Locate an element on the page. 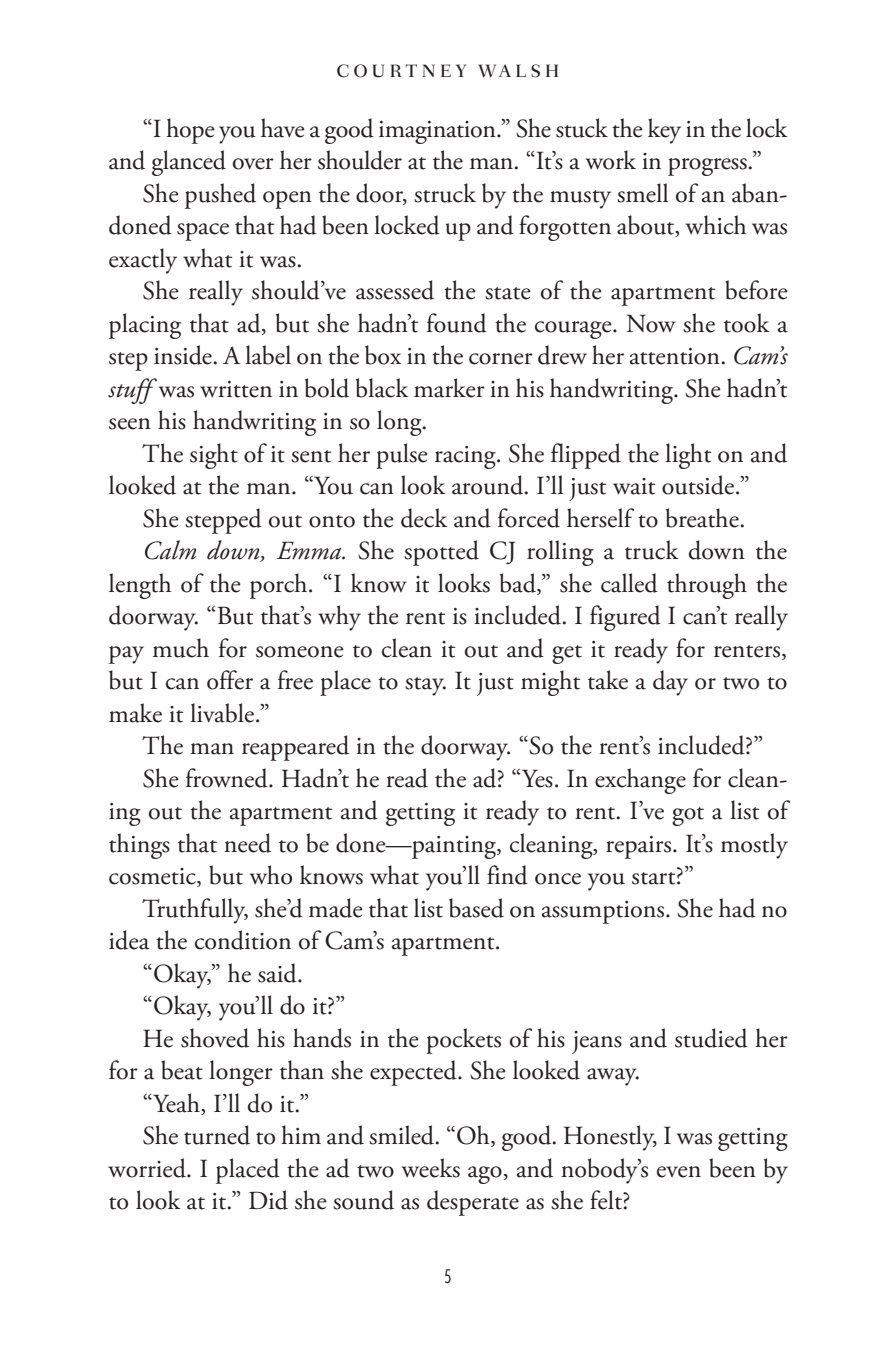  glanced is located at coordinates (189, 163).
